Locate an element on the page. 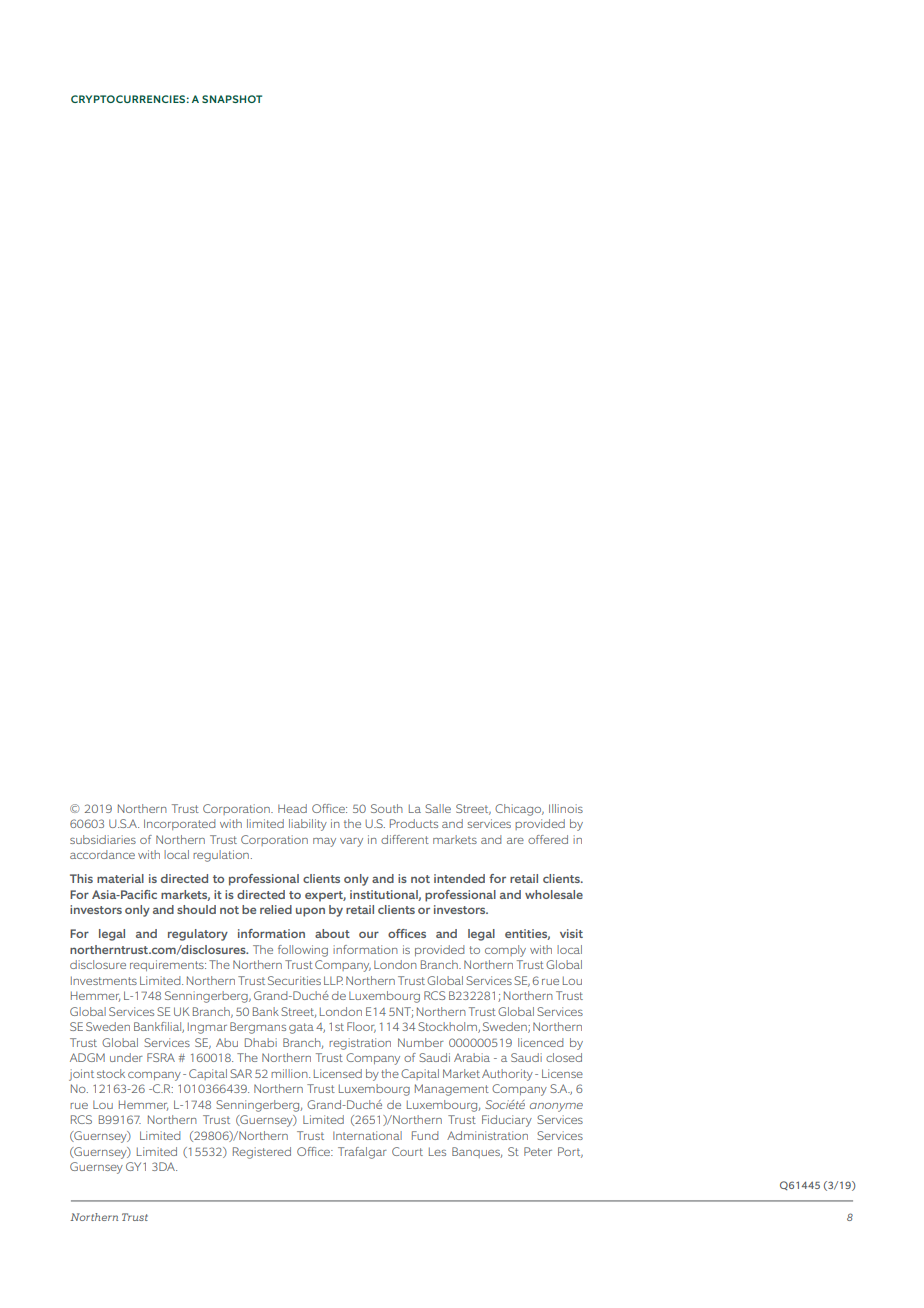 This image has height=1308, width=924. Incorporated is located at coordinates (179, 824).
